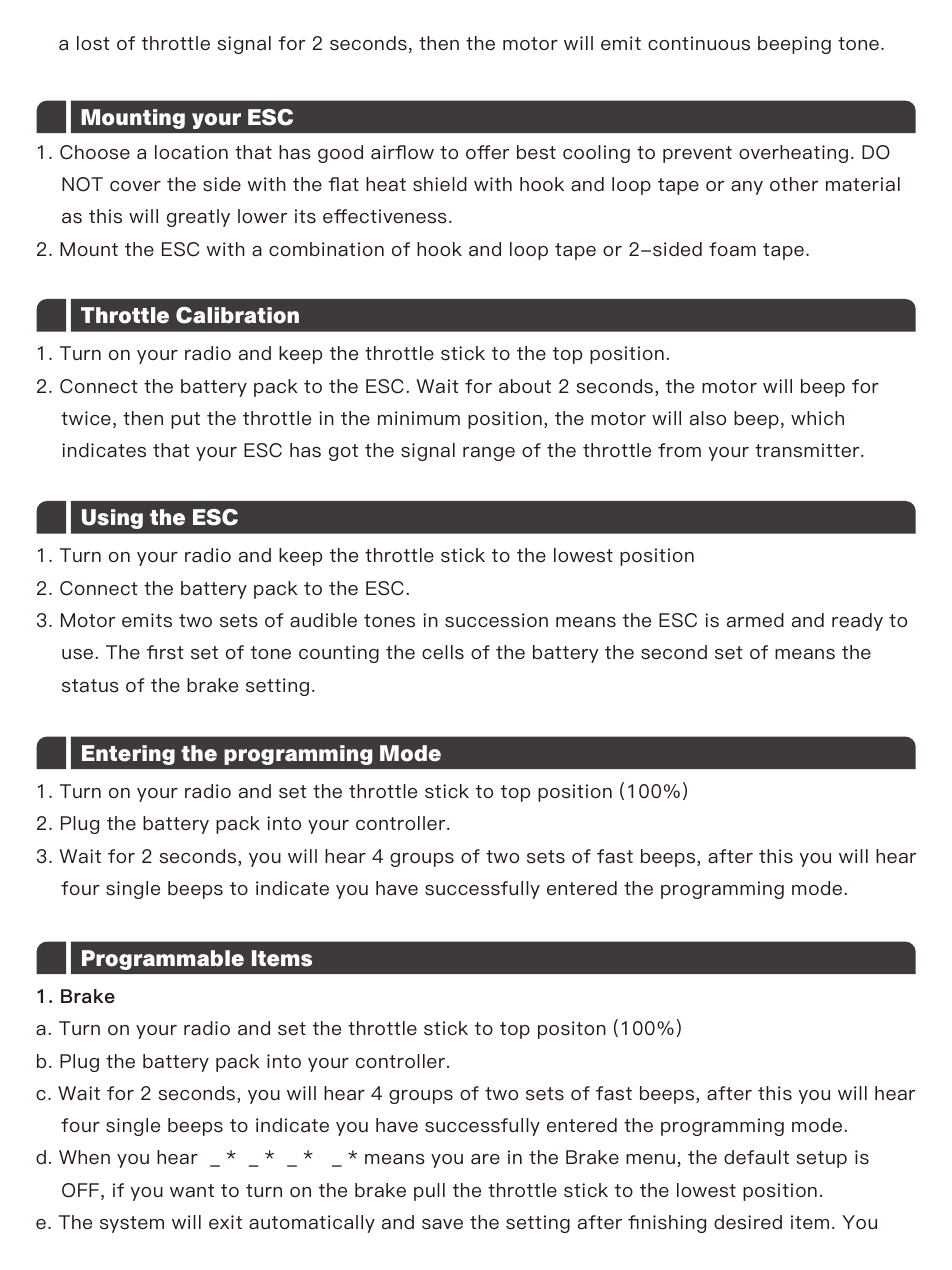 Image resolution: width=952 pixels, height=1270 pixels. I want to click on which, so click(817, 418).
